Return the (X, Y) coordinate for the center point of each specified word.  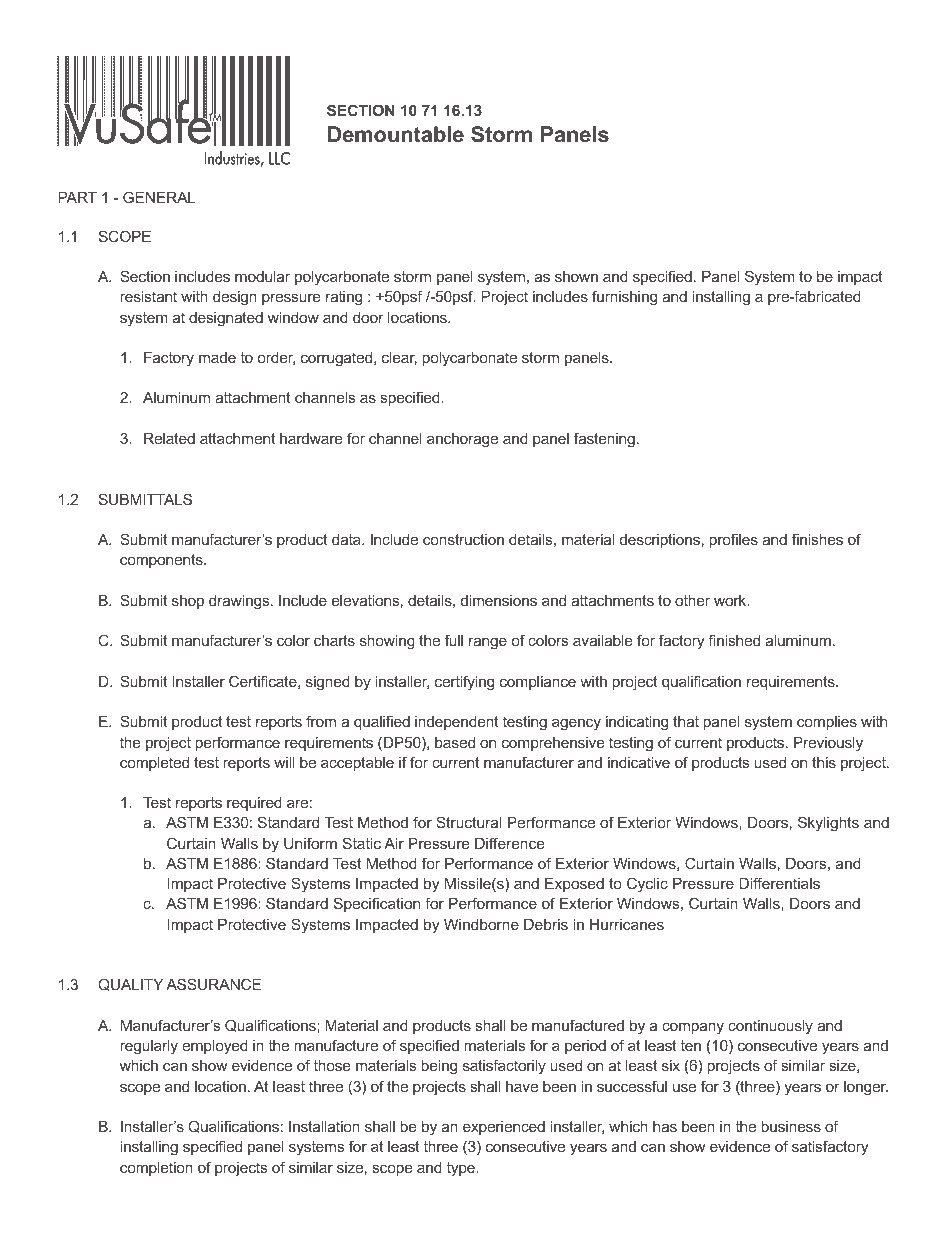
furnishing (624, 298)
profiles (733, 540)
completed (154, 764)
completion (156, 1169)
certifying (464, 683)
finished (734, 640)
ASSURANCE (213, 984)
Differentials (779, 883)
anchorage (462, 440)
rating (344, 298)
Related (169, 438)
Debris (546, 924)
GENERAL (159, 197)
